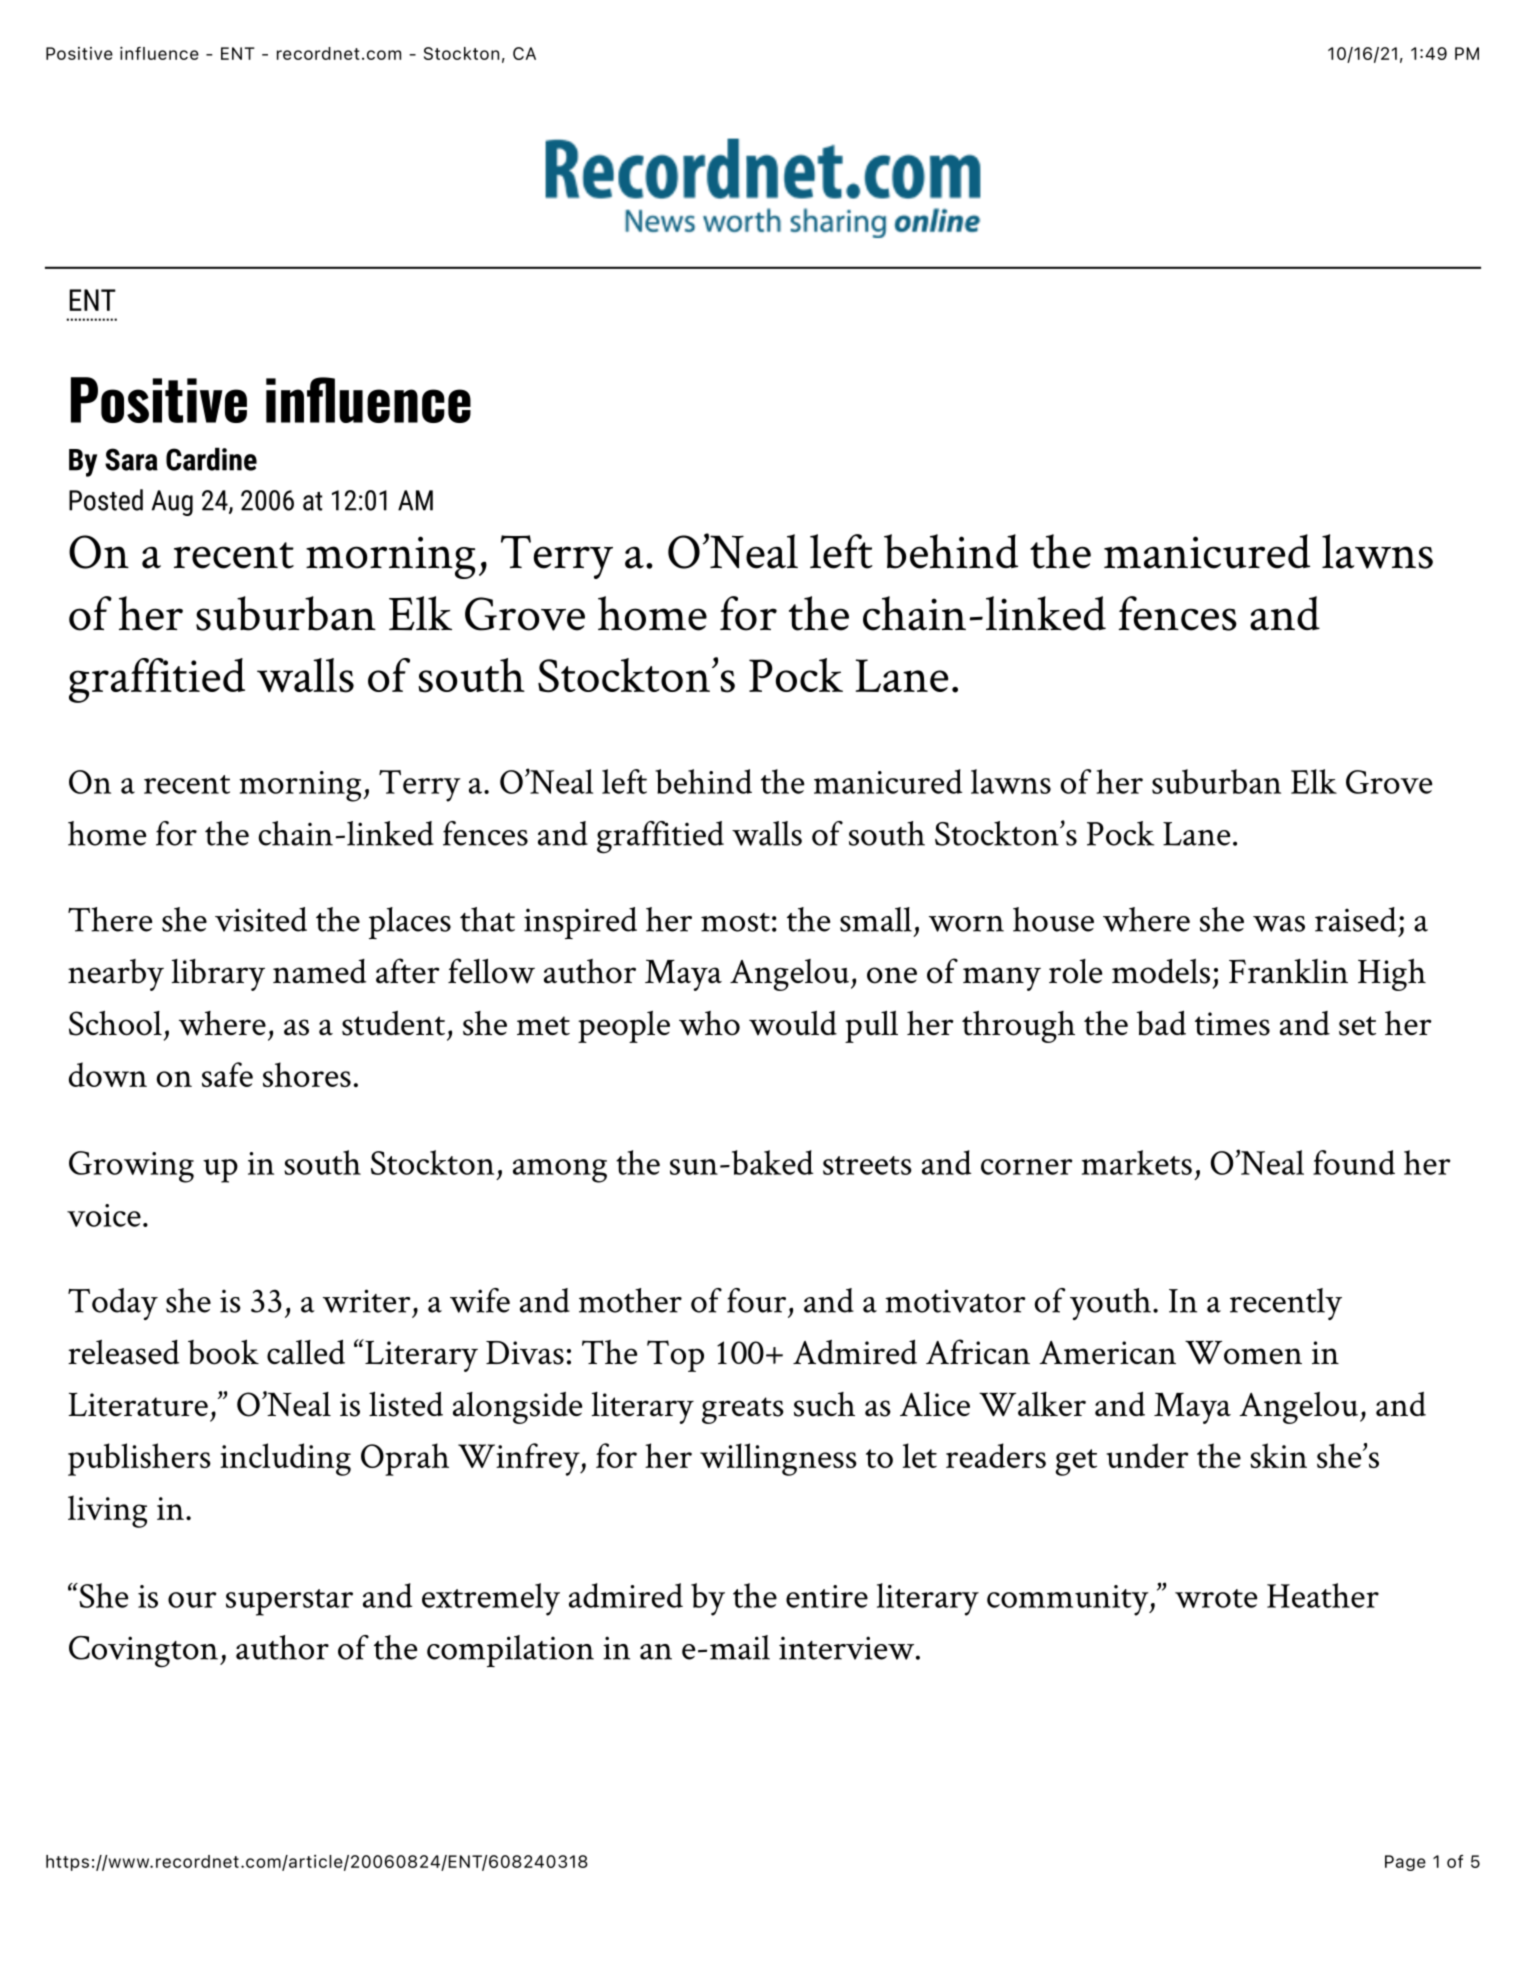 This screenshot has height=1975, width=1526. Describe the element at coordinates (172, 503) in the screenshot. I see `Aug` at that location.
